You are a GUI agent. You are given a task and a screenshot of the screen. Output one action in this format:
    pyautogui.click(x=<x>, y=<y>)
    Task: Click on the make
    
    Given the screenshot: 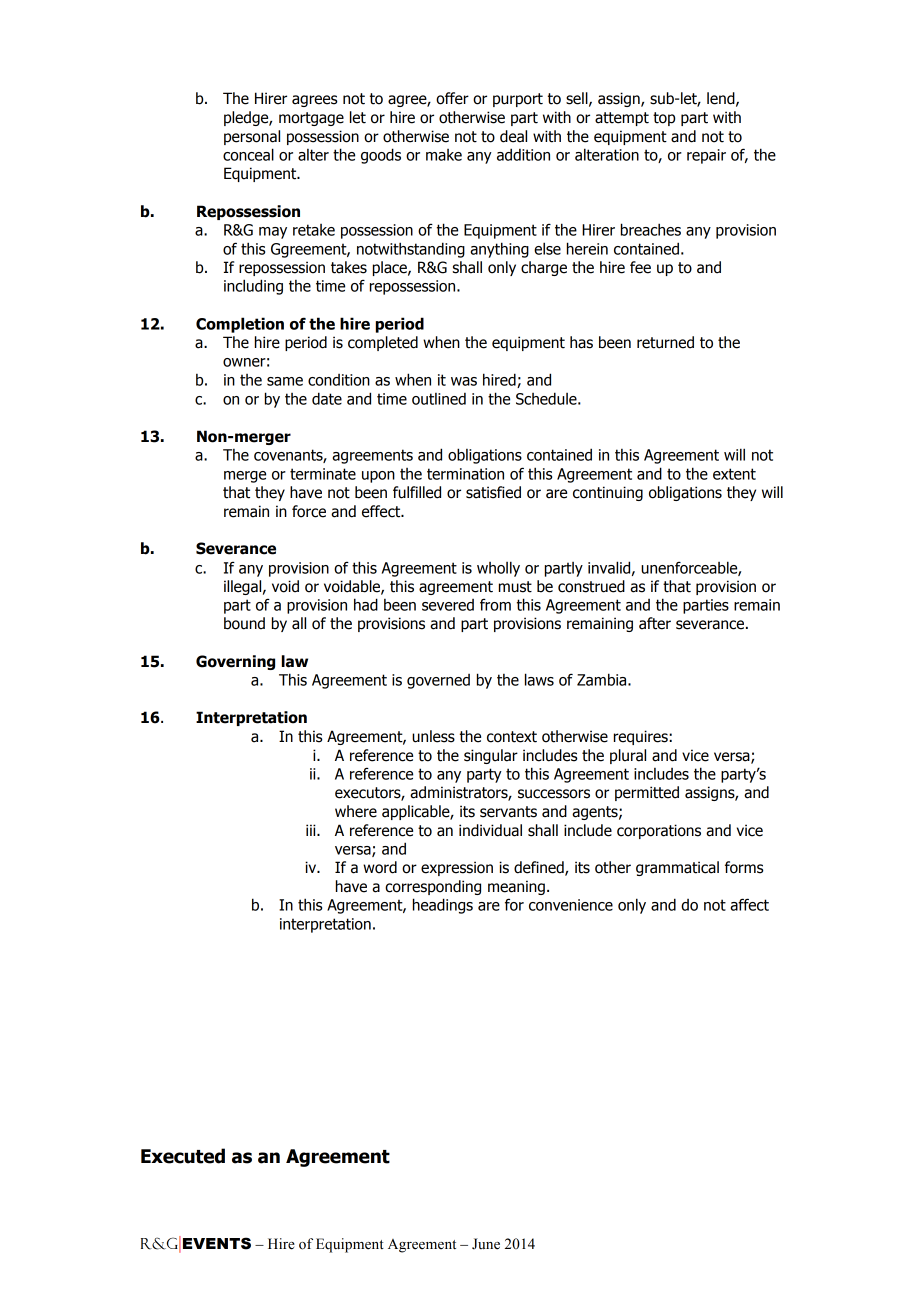 What is the action you would take?
    pyautogui.click(x=444, y=155)
